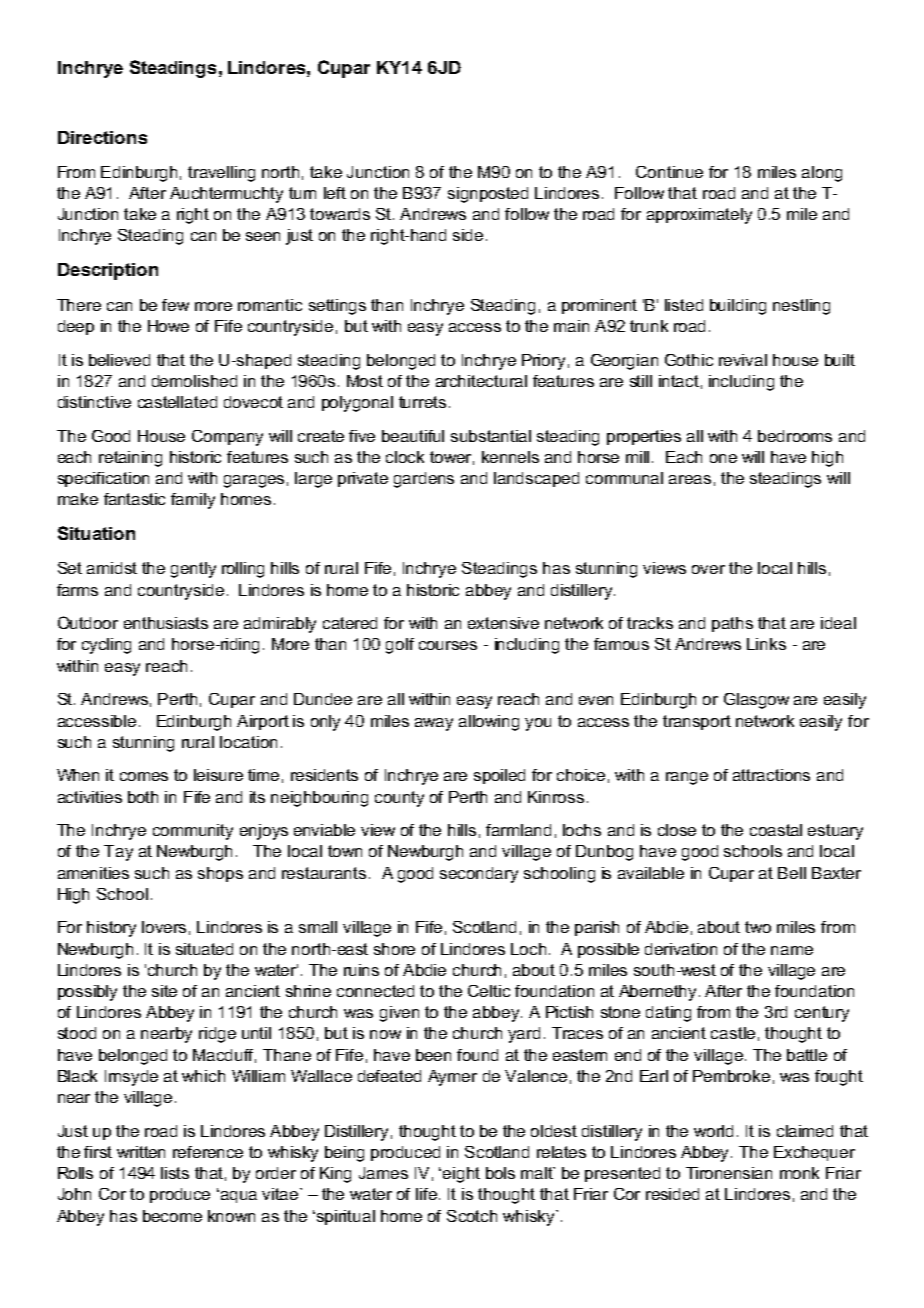 The image size is (924, 1308). I want to click on coastal, so click(776, 830).
